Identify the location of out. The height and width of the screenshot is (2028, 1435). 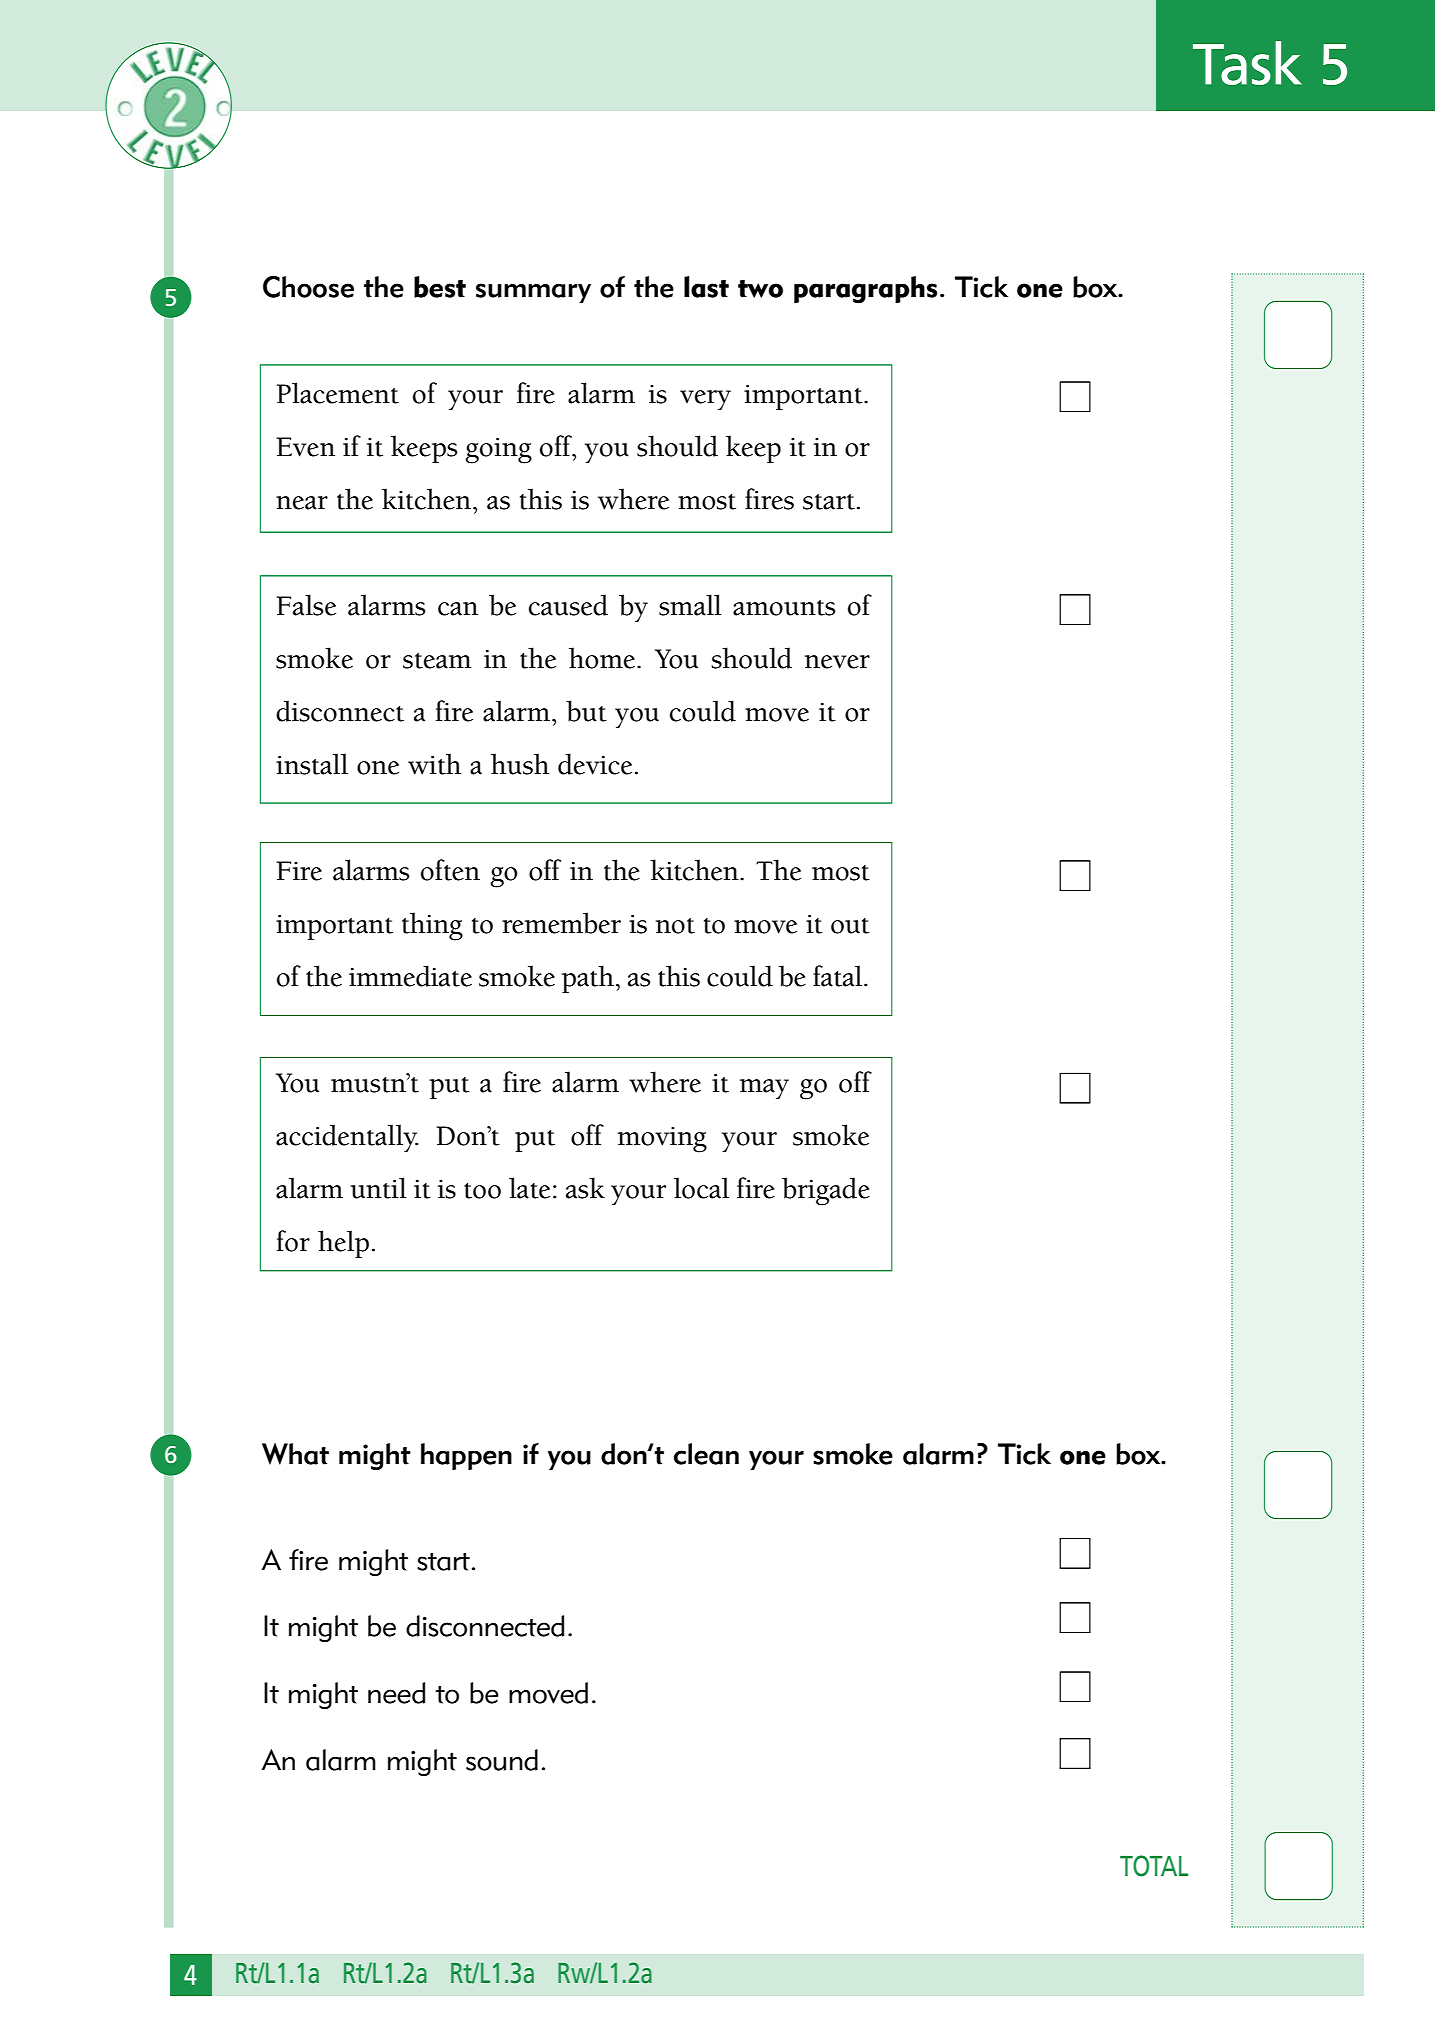
(850, 926).
